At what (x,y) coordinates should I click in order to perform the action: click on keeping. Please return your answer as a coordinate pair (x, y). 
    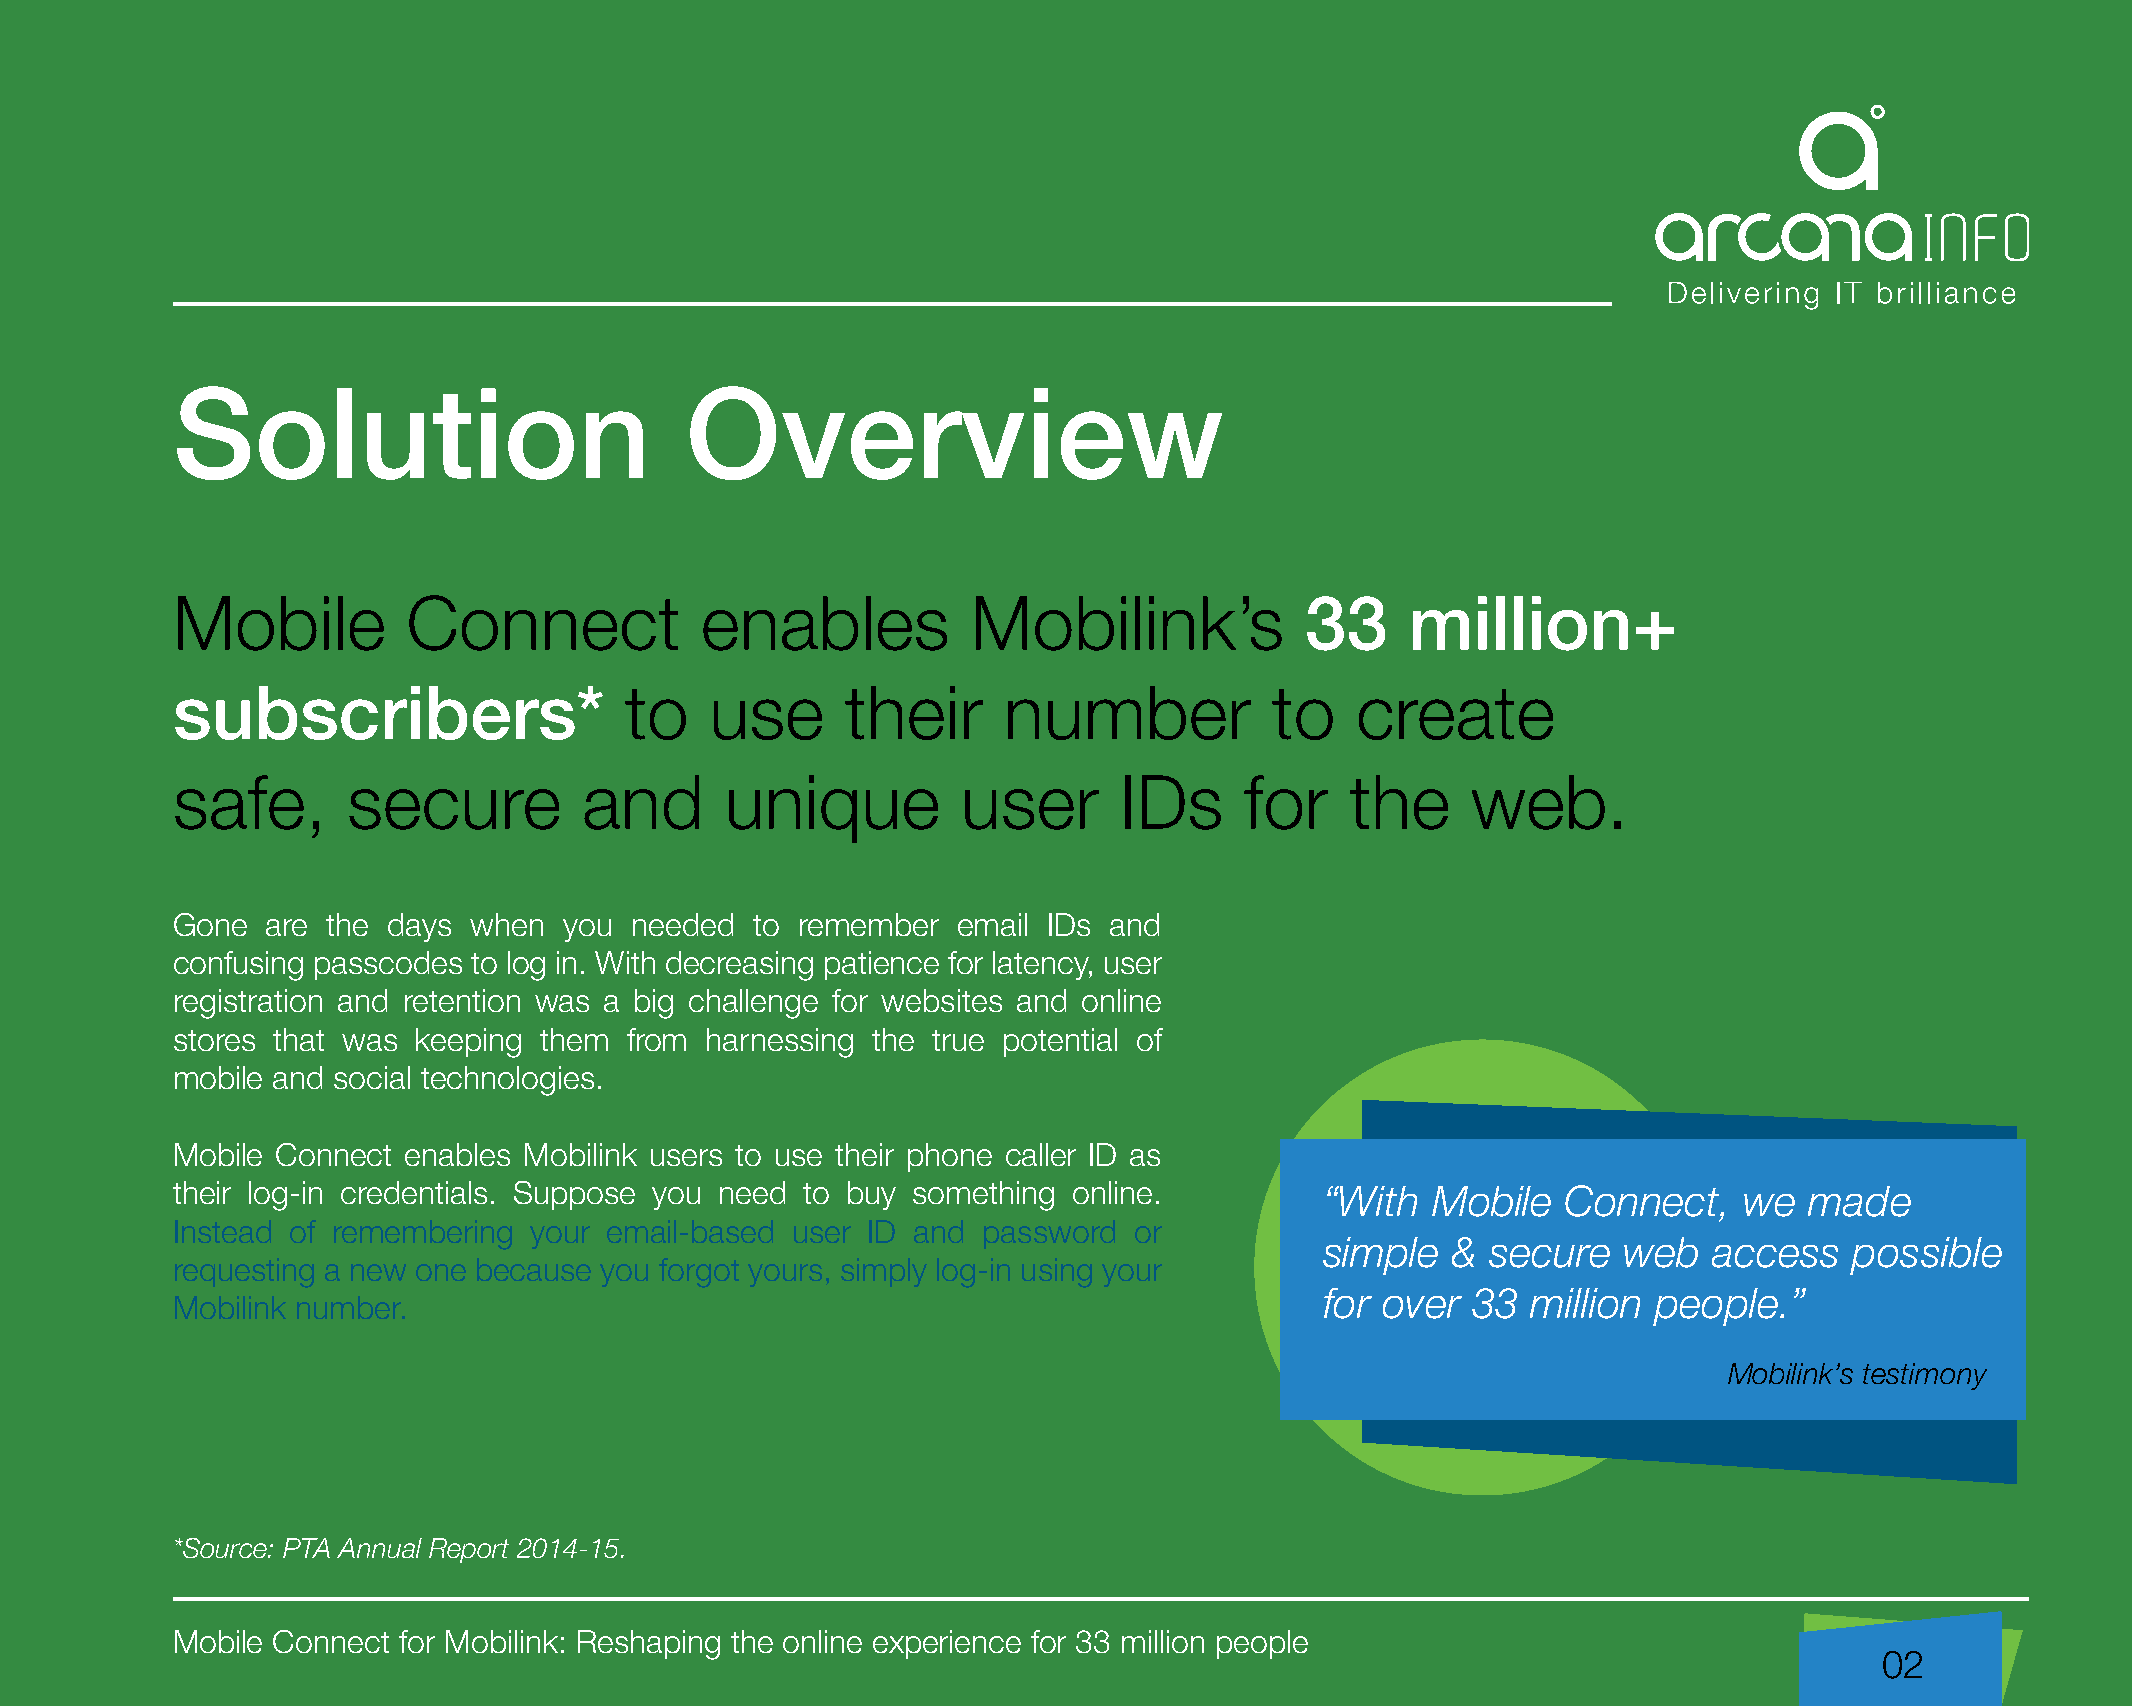
    Looking at the image, I should click on (468, 1043).
